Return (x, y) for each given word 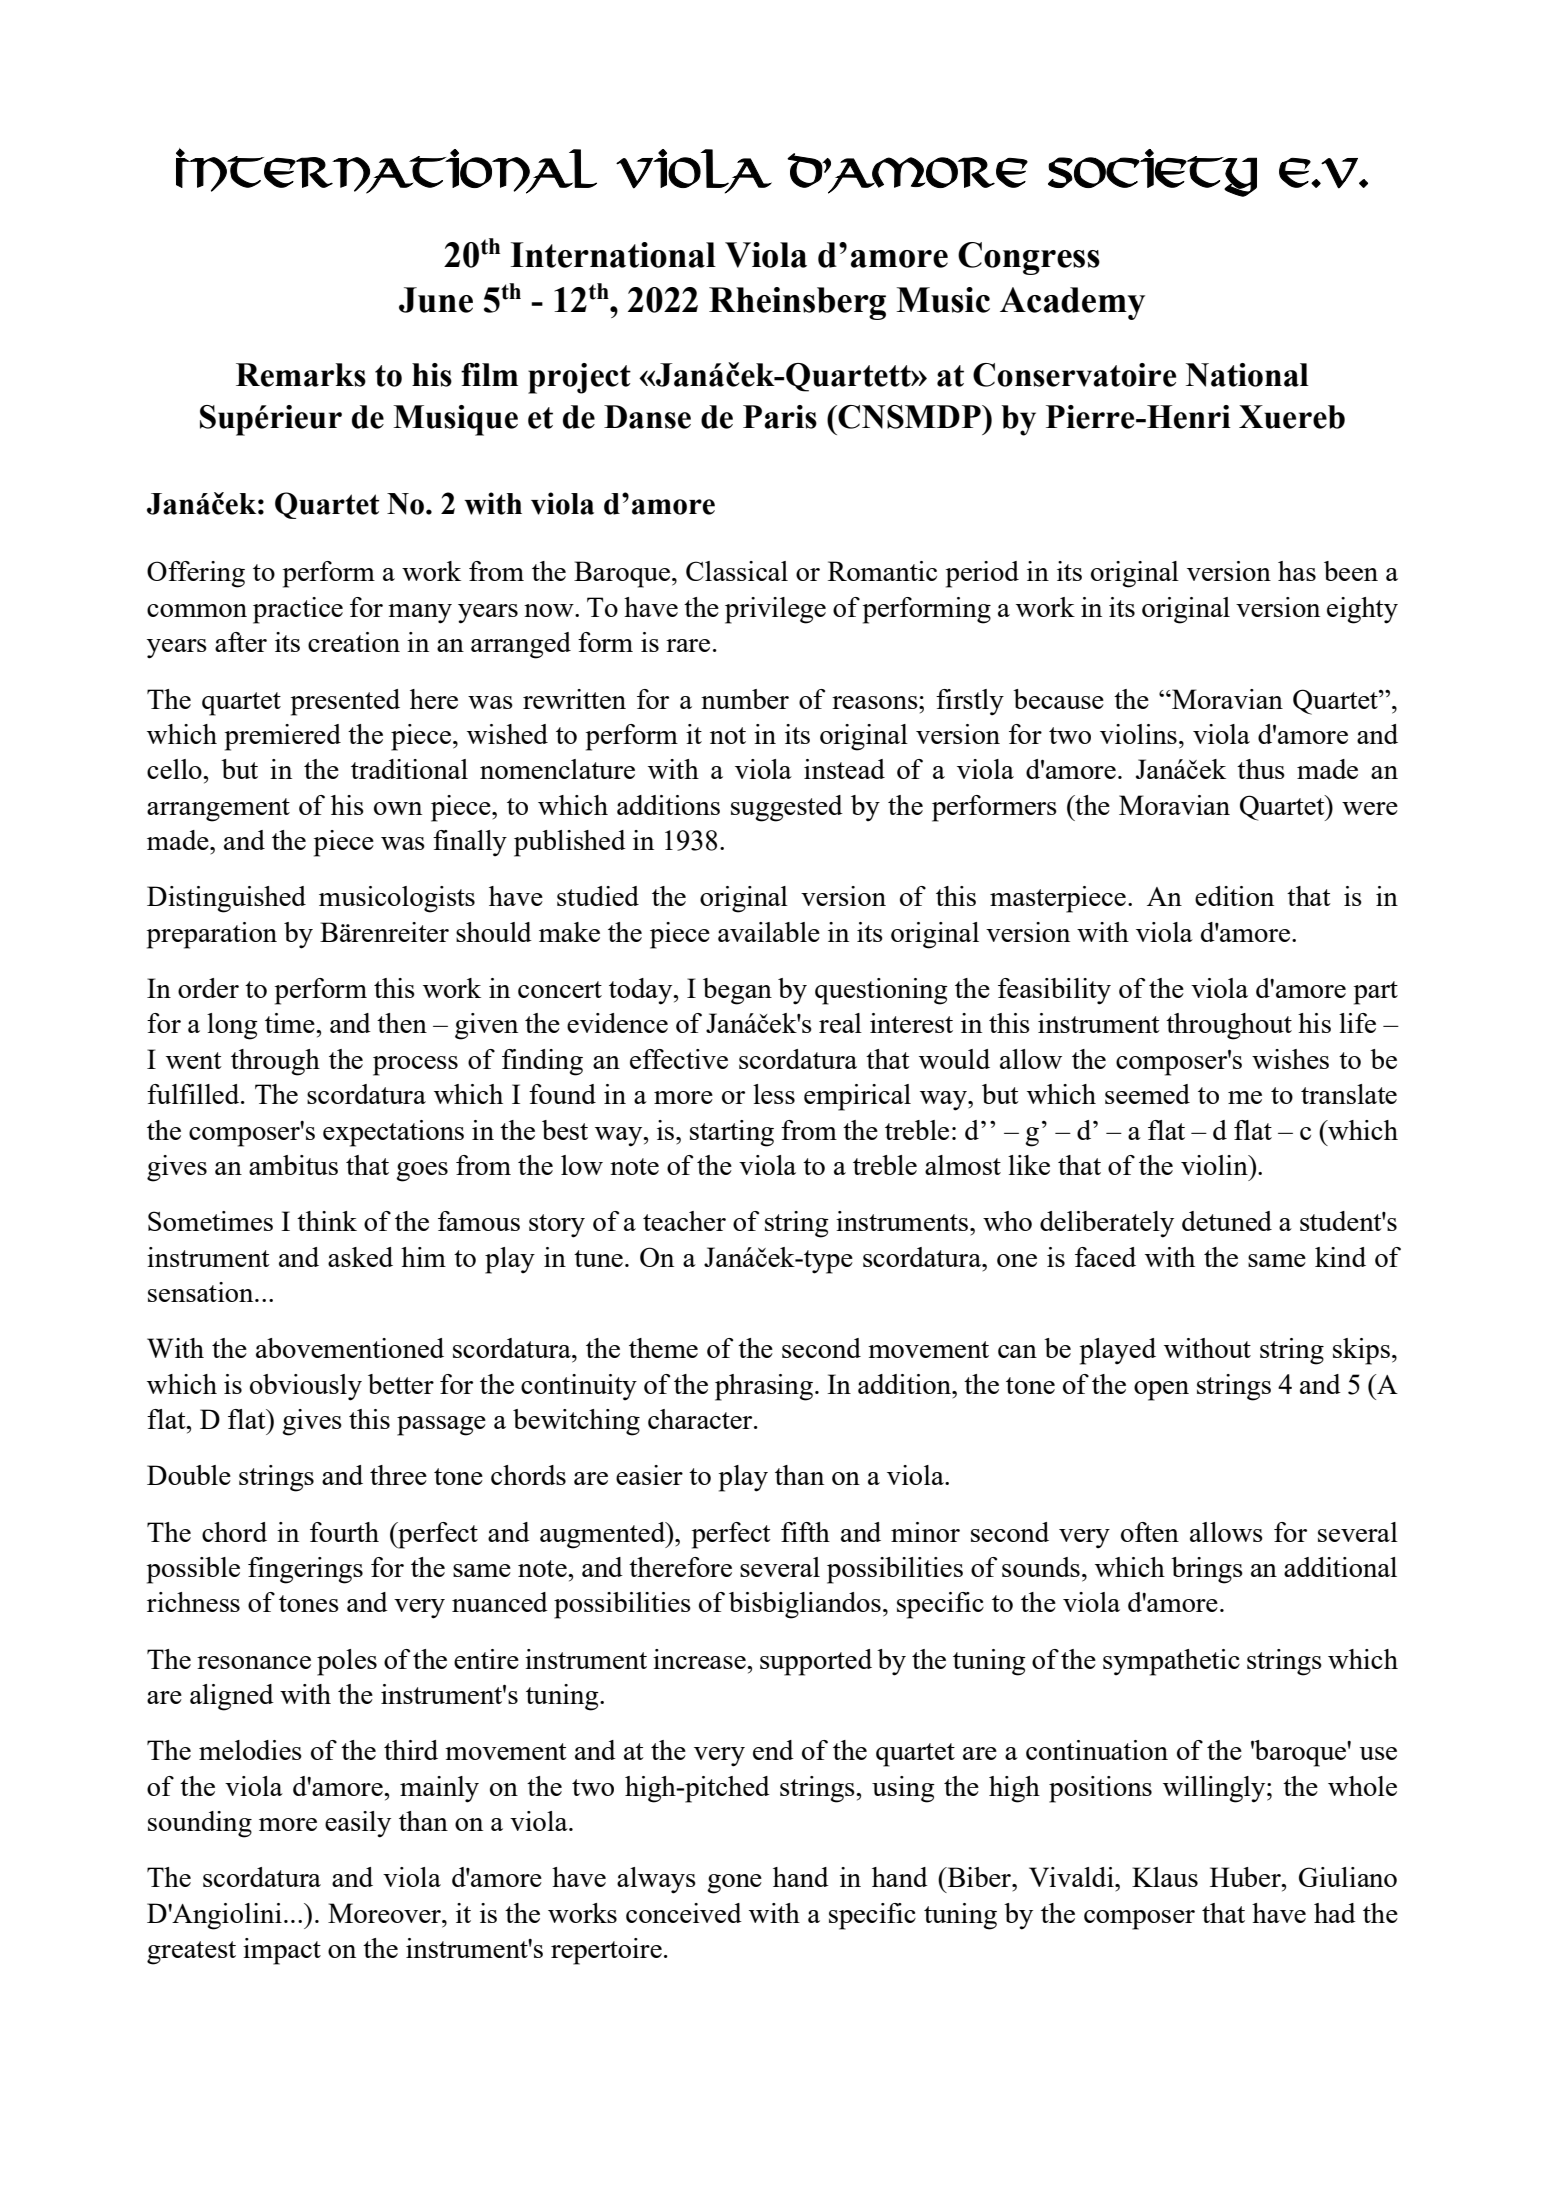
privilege (775, 610)
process (415, 1066)
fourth (344, 1532)
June (436, 300)
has (1297, 571)
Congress (1029, 258)
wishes (1290, 1059)
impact (282, 1951)
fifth (805, 1532)
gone (734, 1884)
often (1150, 1532)
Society (1152, 173)
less (774, 1094)
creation (354, 642)
